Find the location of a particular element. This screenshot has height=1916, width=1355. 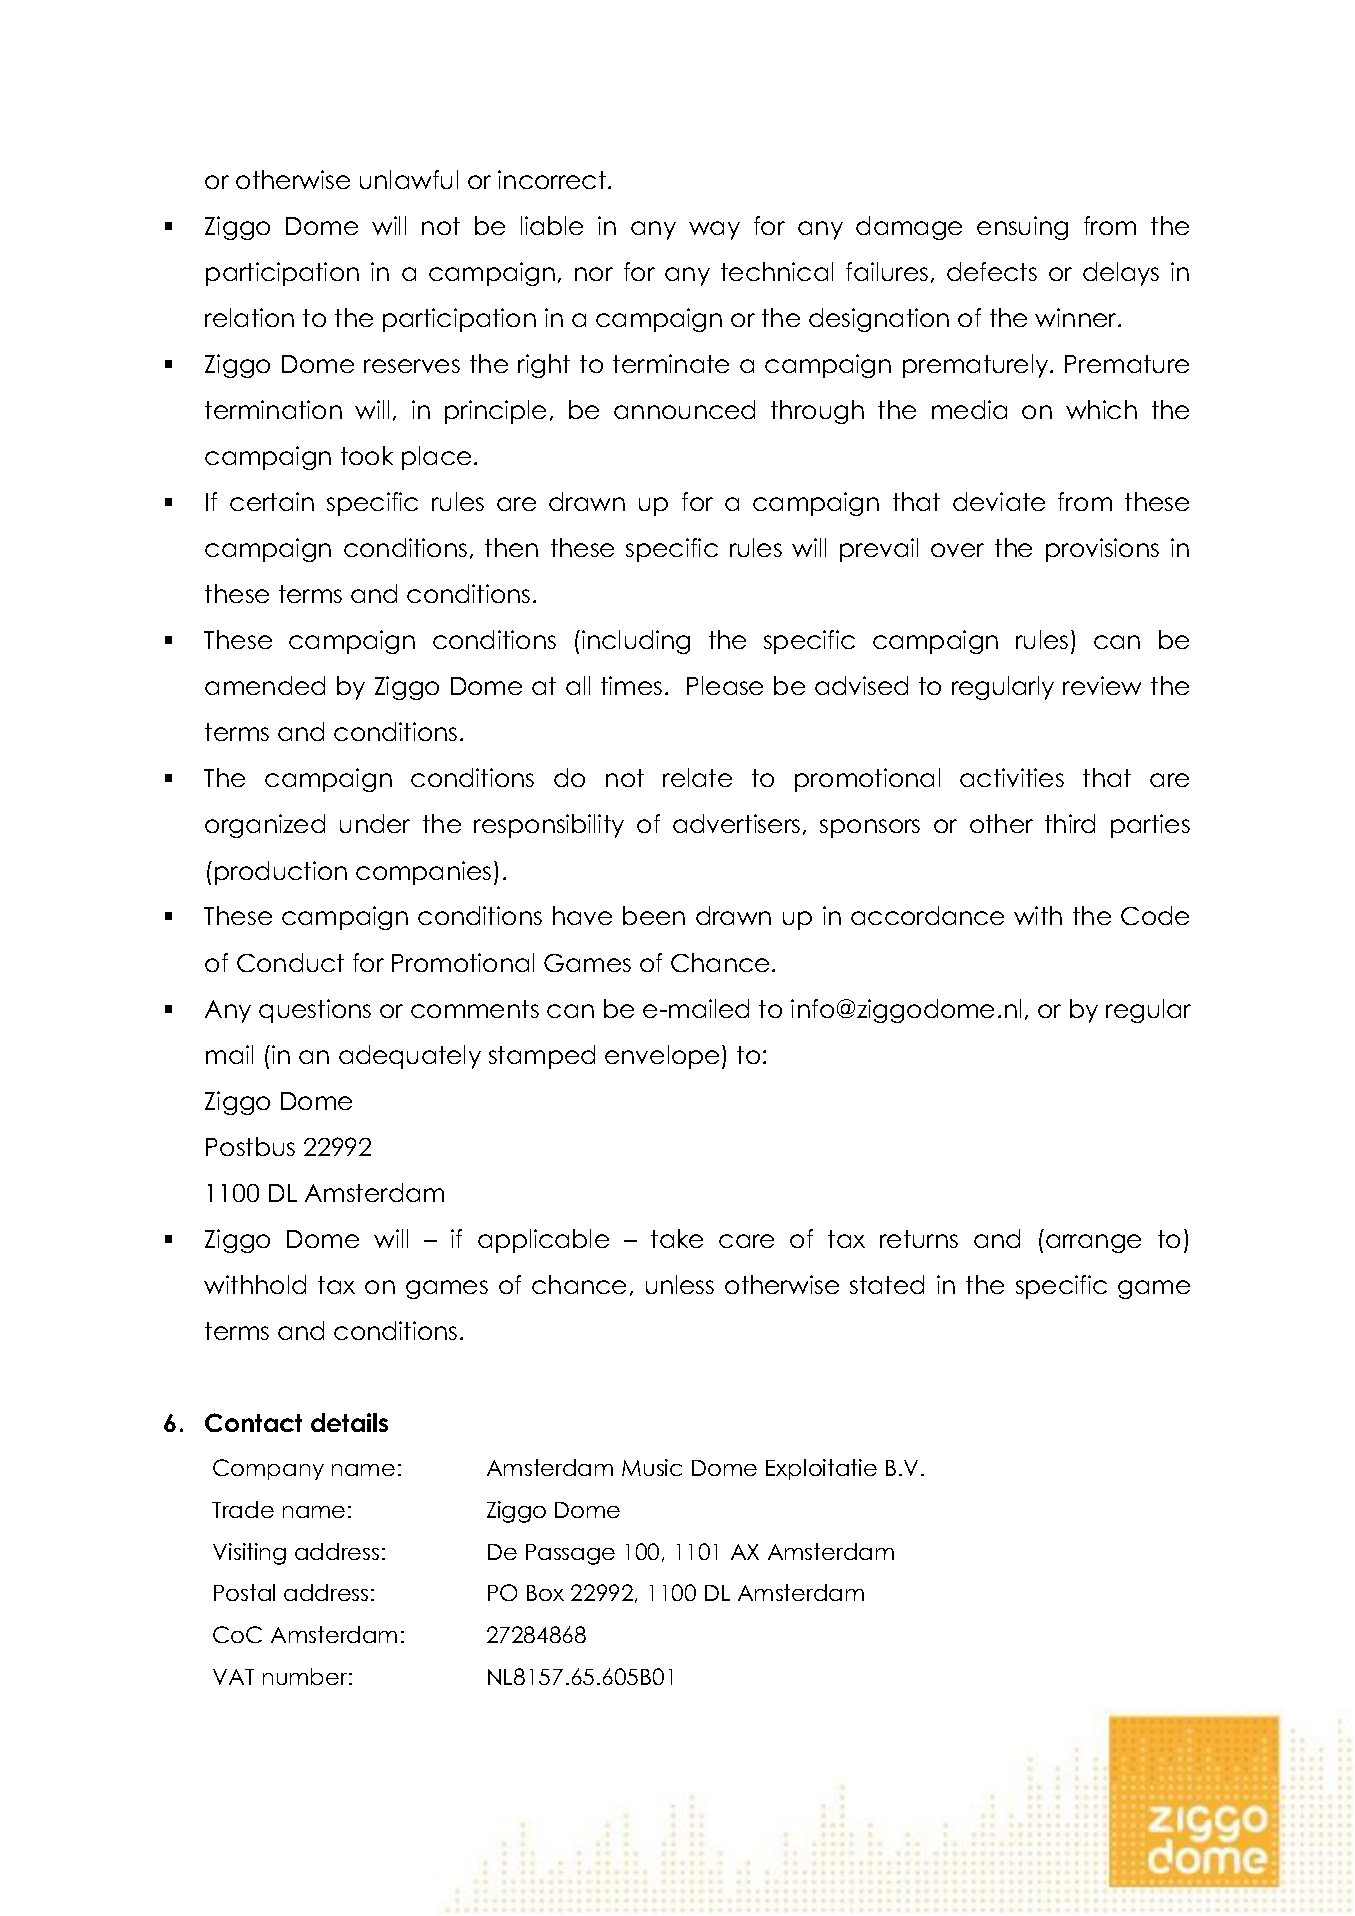

Music is located at coordinates (652, 1467).
